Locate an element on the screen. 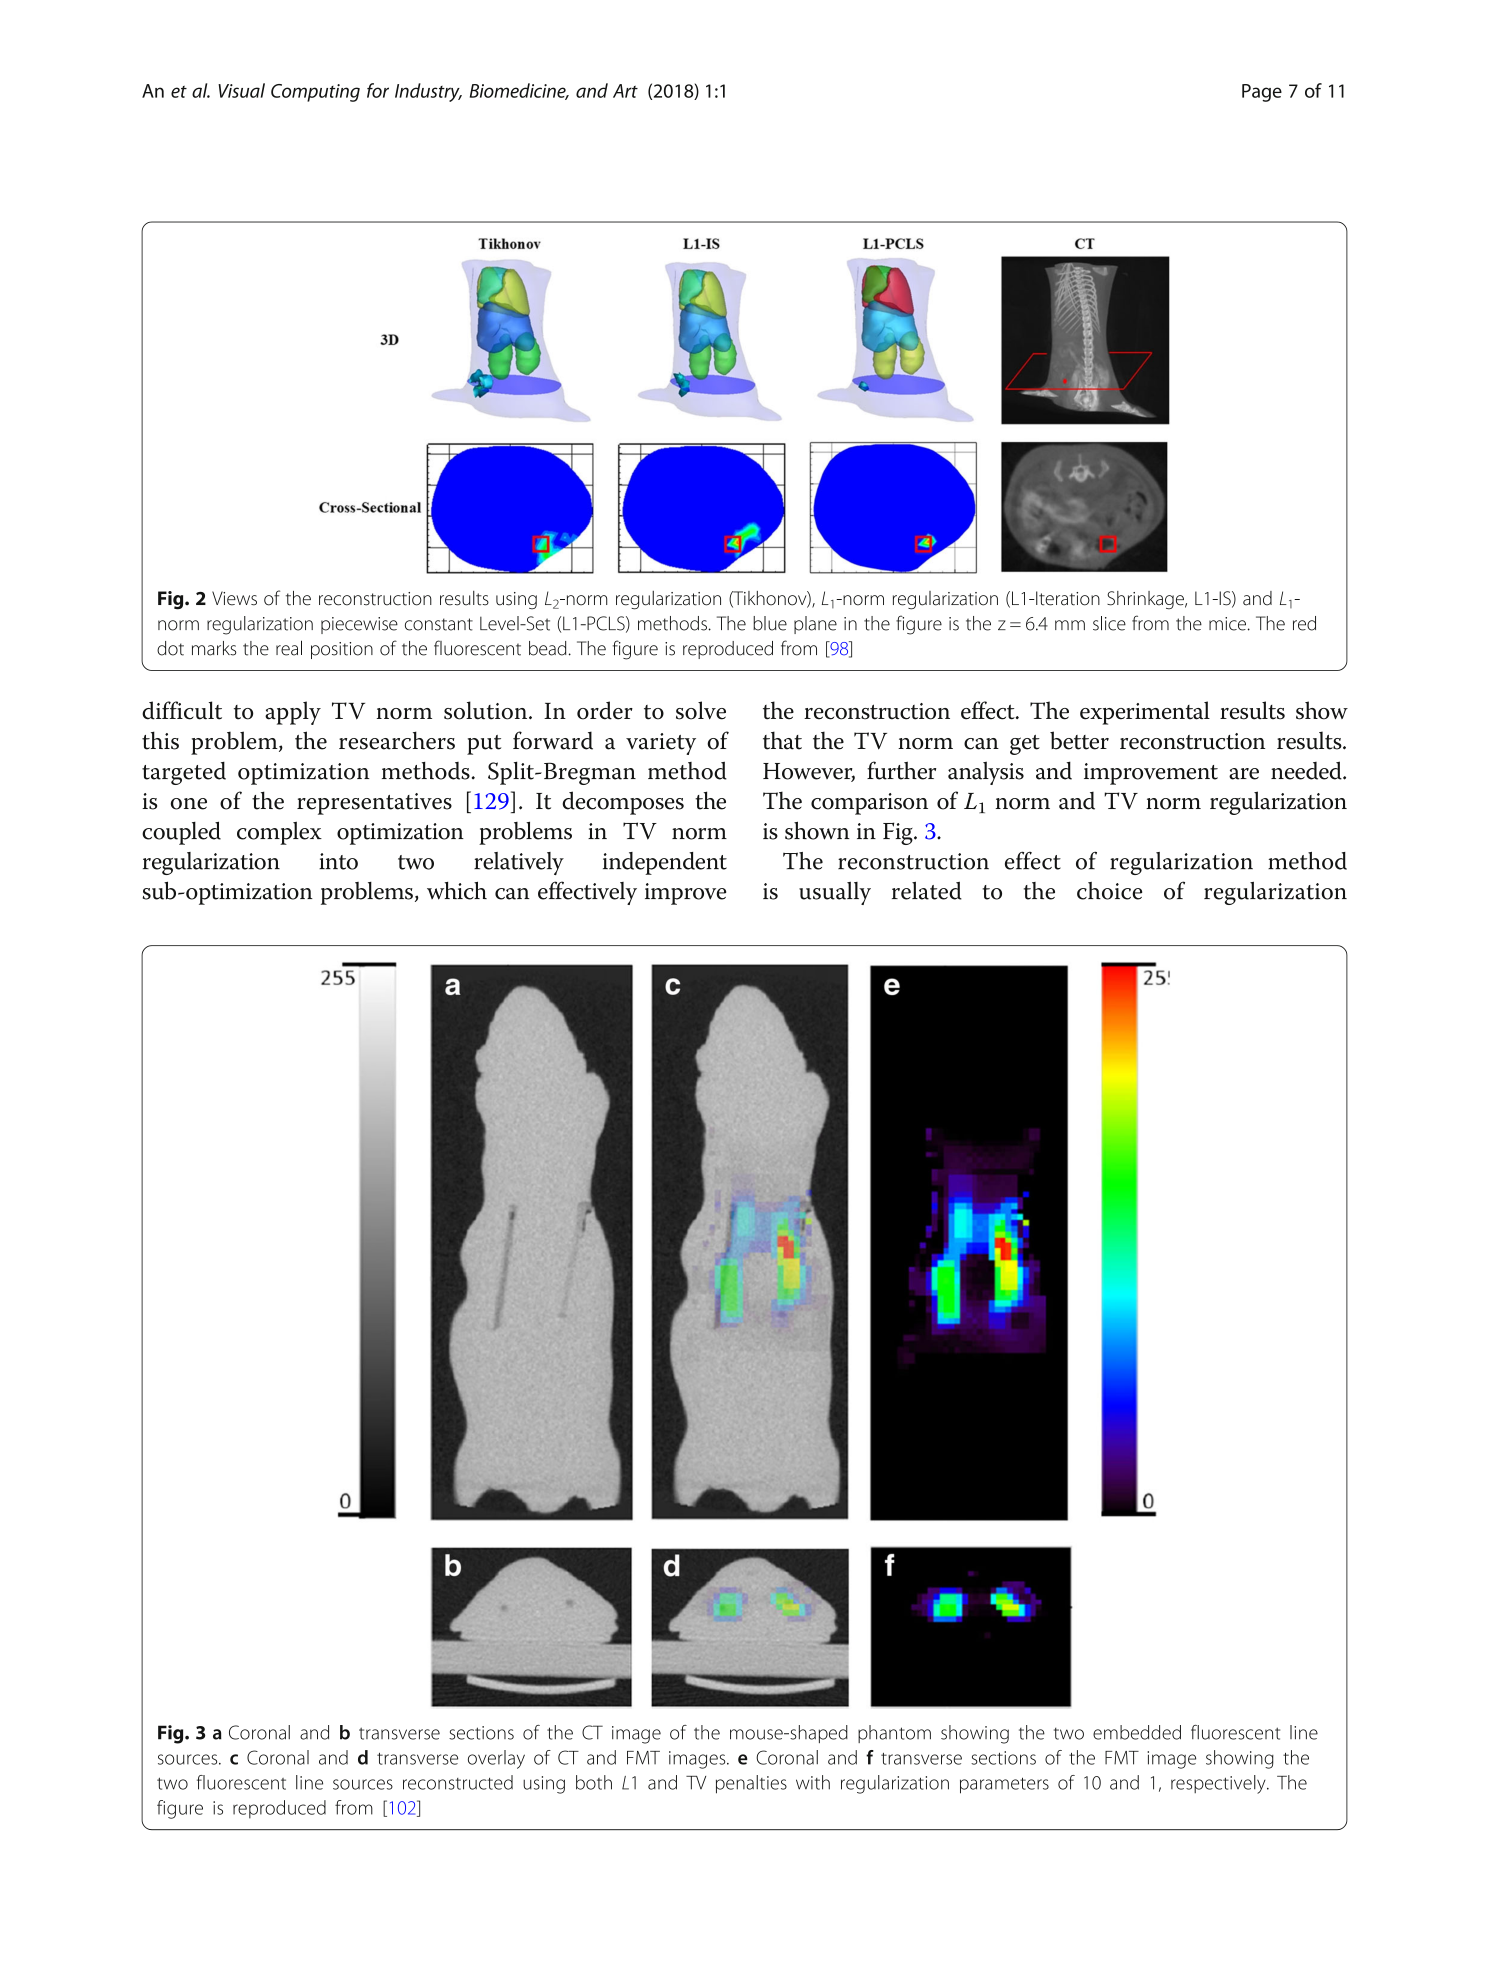 The width and height of the screenshot is (1489, 1979). choice is located at coordinates (1109, 891).
